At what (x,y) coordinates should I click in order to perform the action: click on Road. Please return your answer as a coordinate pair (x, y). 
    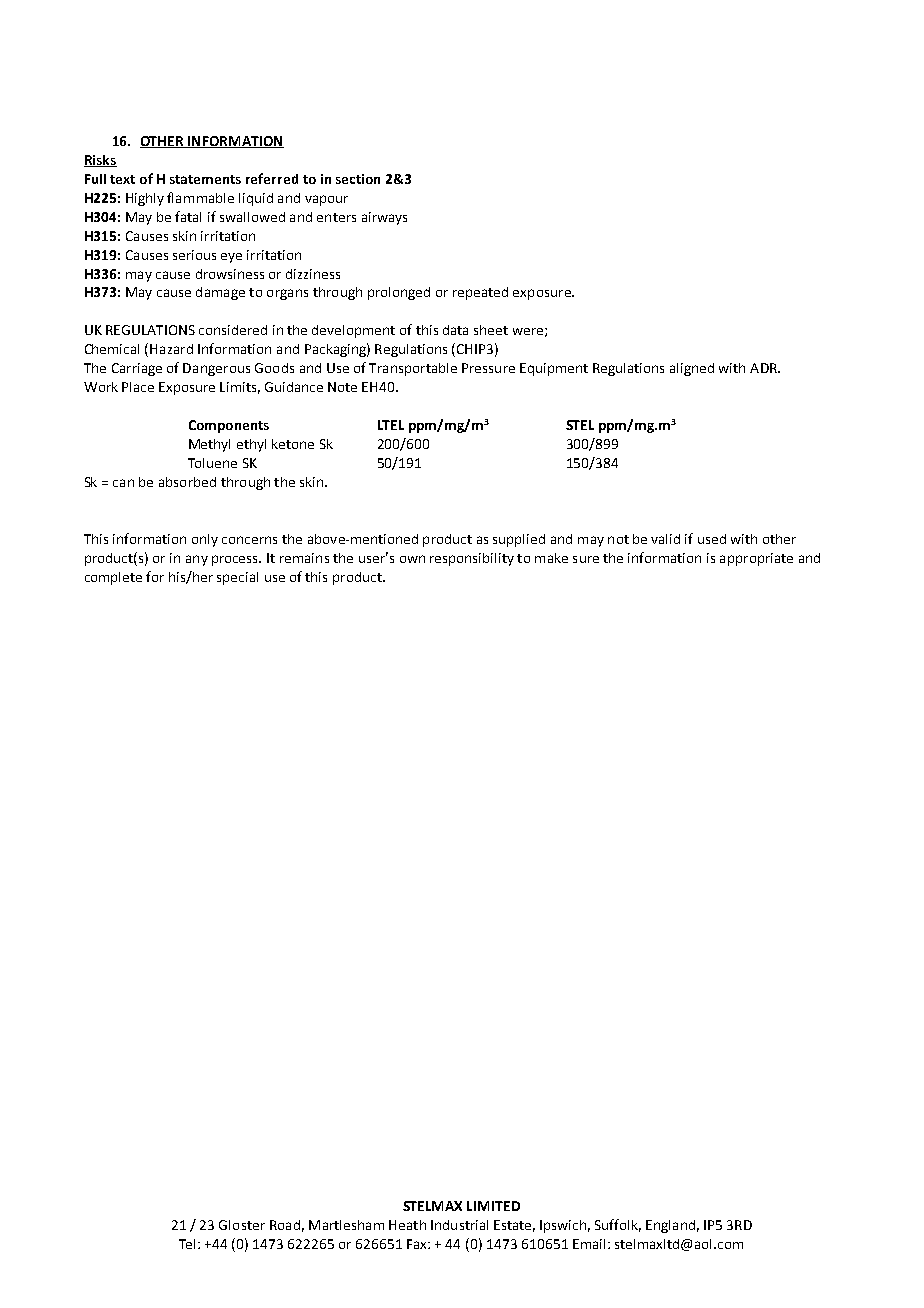
    Looking at the image, I should click on (285, 1225).
